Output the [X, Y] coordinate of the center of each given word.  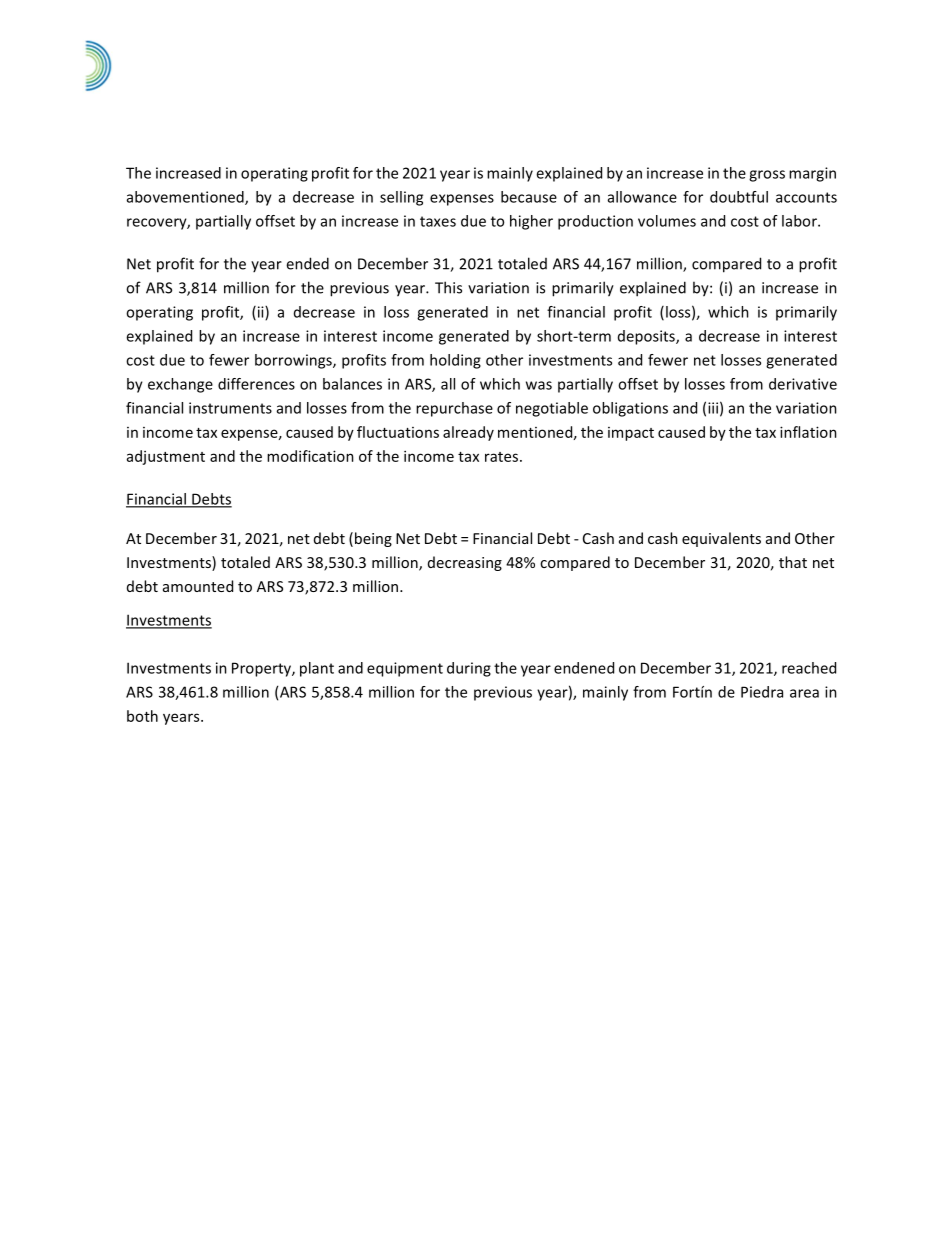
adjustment [166, 457]
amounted [198, 586]
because [529, 197]
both [142, 716]
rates [503, 457]
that [793, 562]
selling [401, 198]
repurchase [454, 409]
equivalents [721, 539]
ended [307, 263]
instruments [230, 408]
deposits [647, 337]
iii [713, 408]
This [448, 287]
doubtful [739, 197]
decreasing [465, 563]
